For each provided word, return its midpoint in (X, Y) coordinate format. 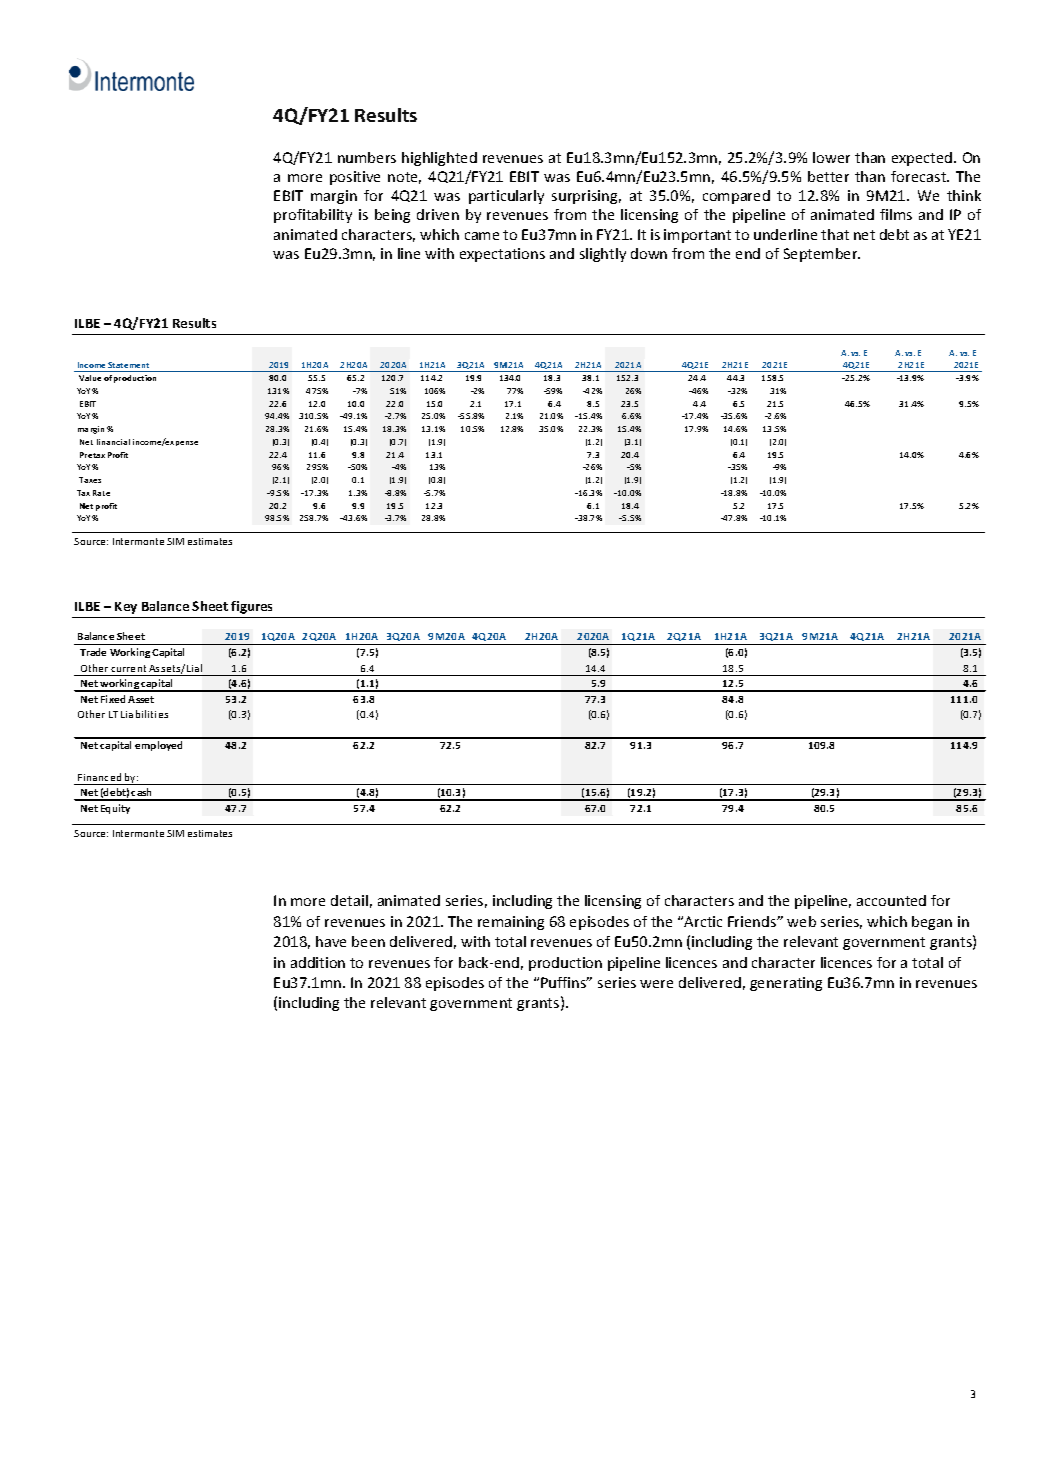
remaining (511, 923)
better (828, 176)
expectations (502, 255)
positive (355, 178)
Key (126, 608)
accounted (891, 900)
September (822, 255)
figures (251, 607)
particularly (506, 197)
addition (318, 962)
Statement (128, 365)
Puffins (565, 982)
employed (158, 746)
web (801, 921)
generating (786, 984)
